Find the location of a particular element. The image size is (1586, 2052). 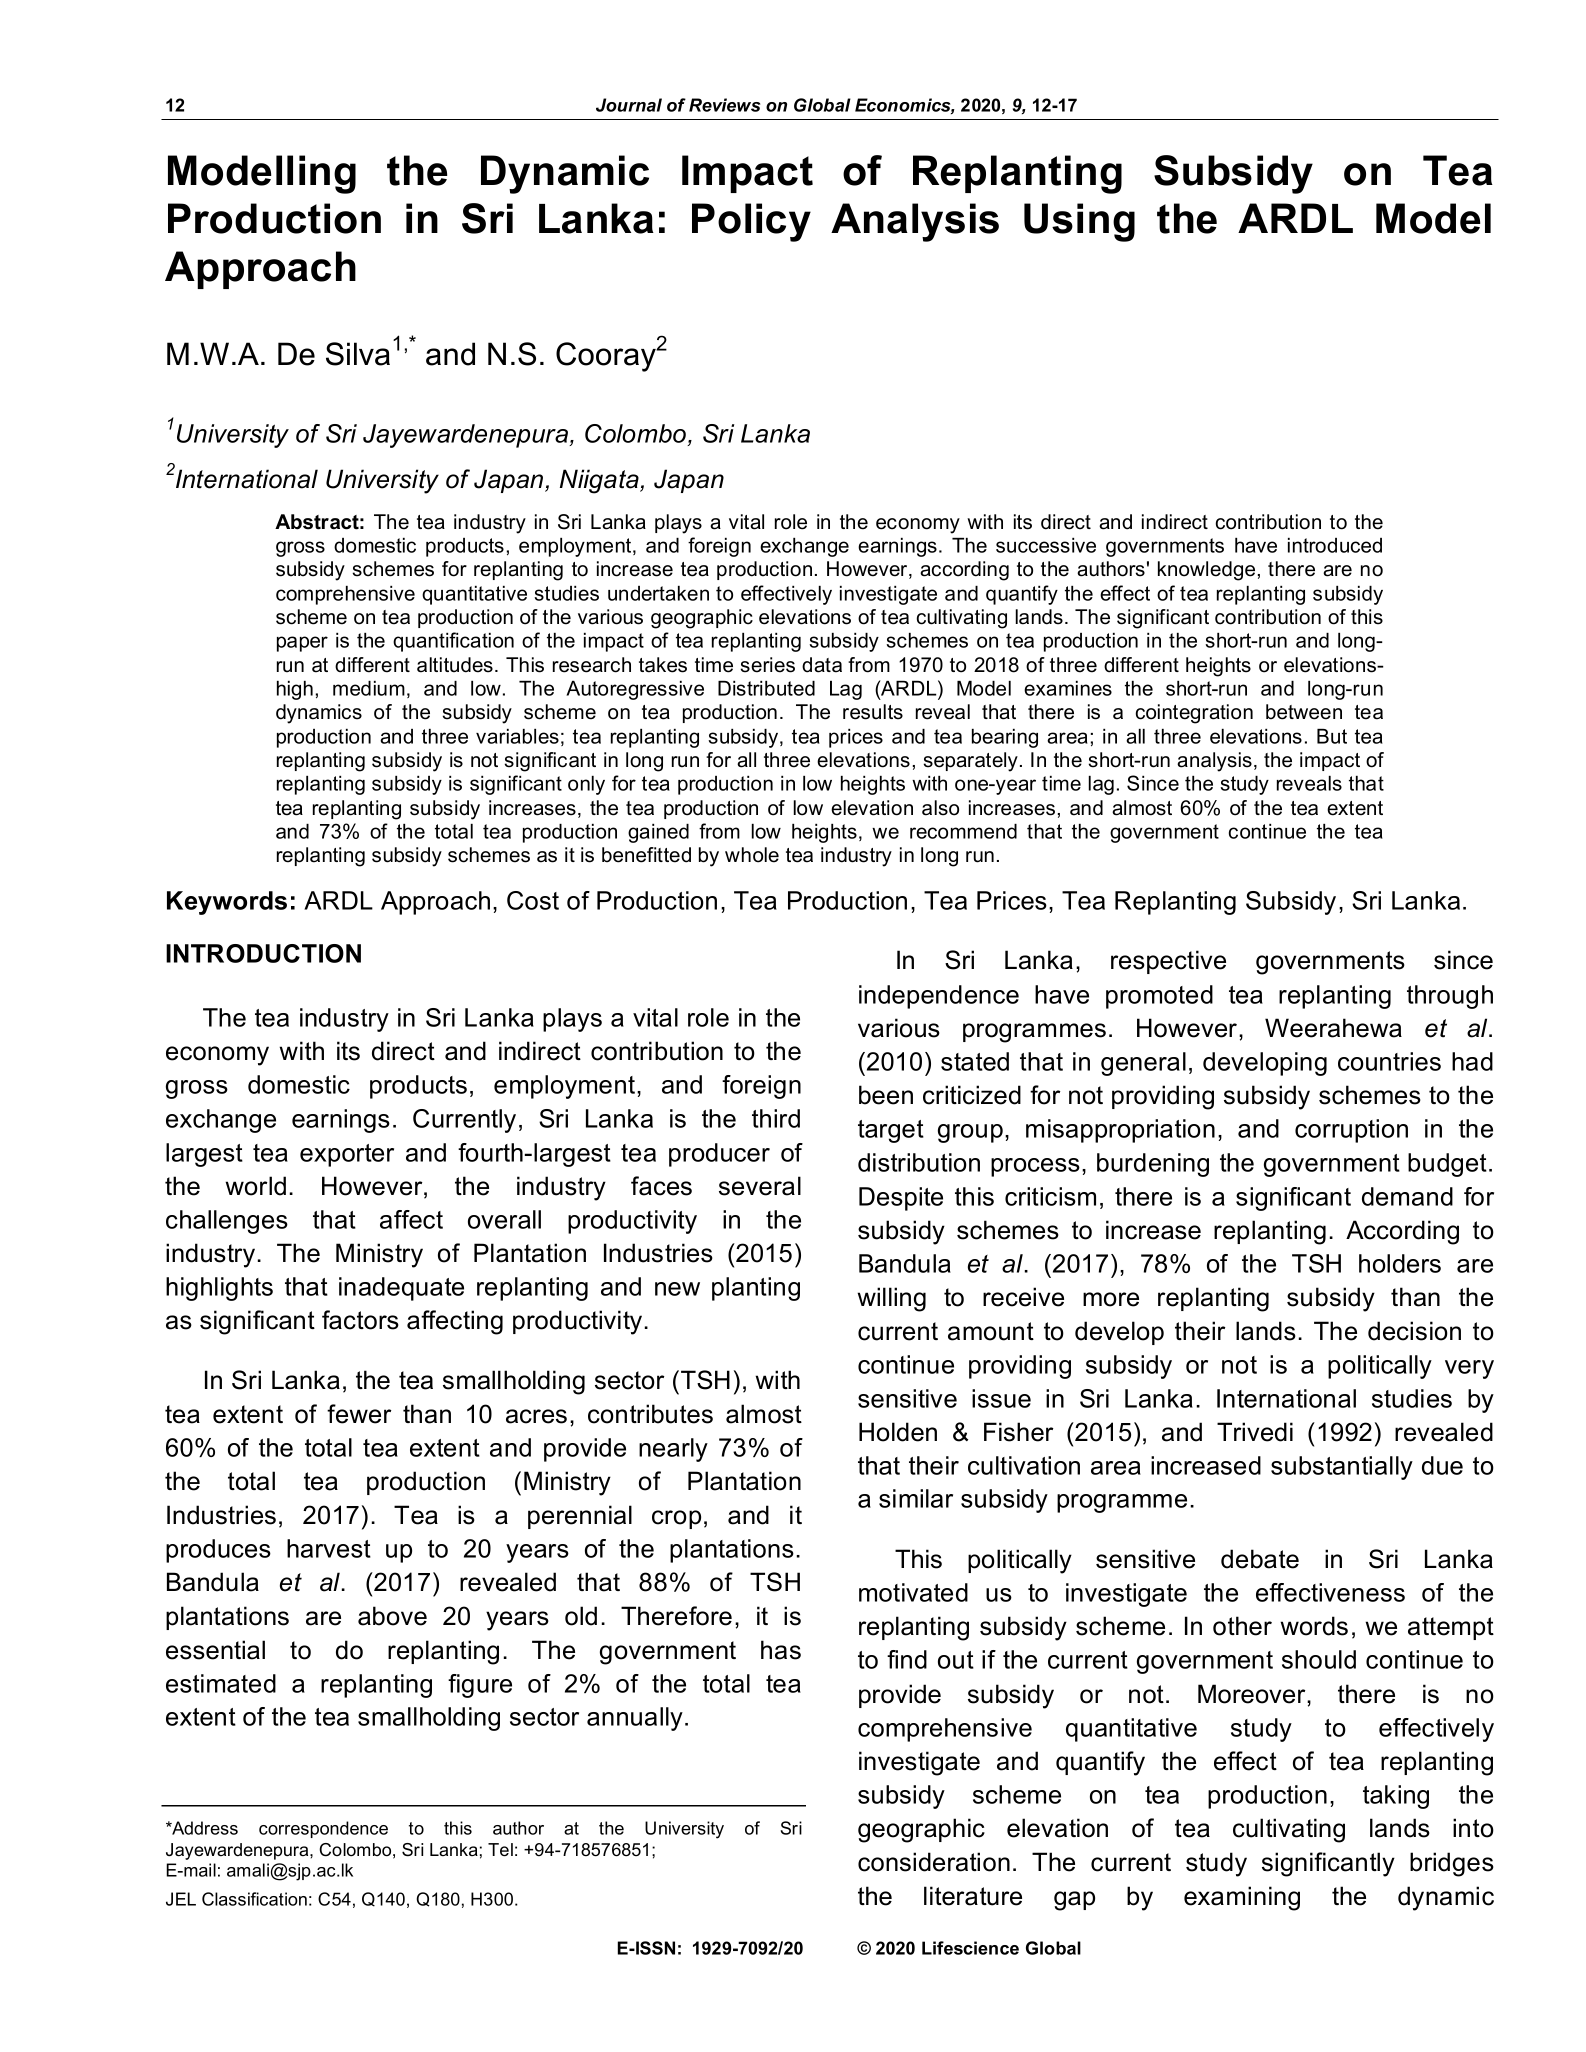

holders is located at coordinates (1400, 1263).
